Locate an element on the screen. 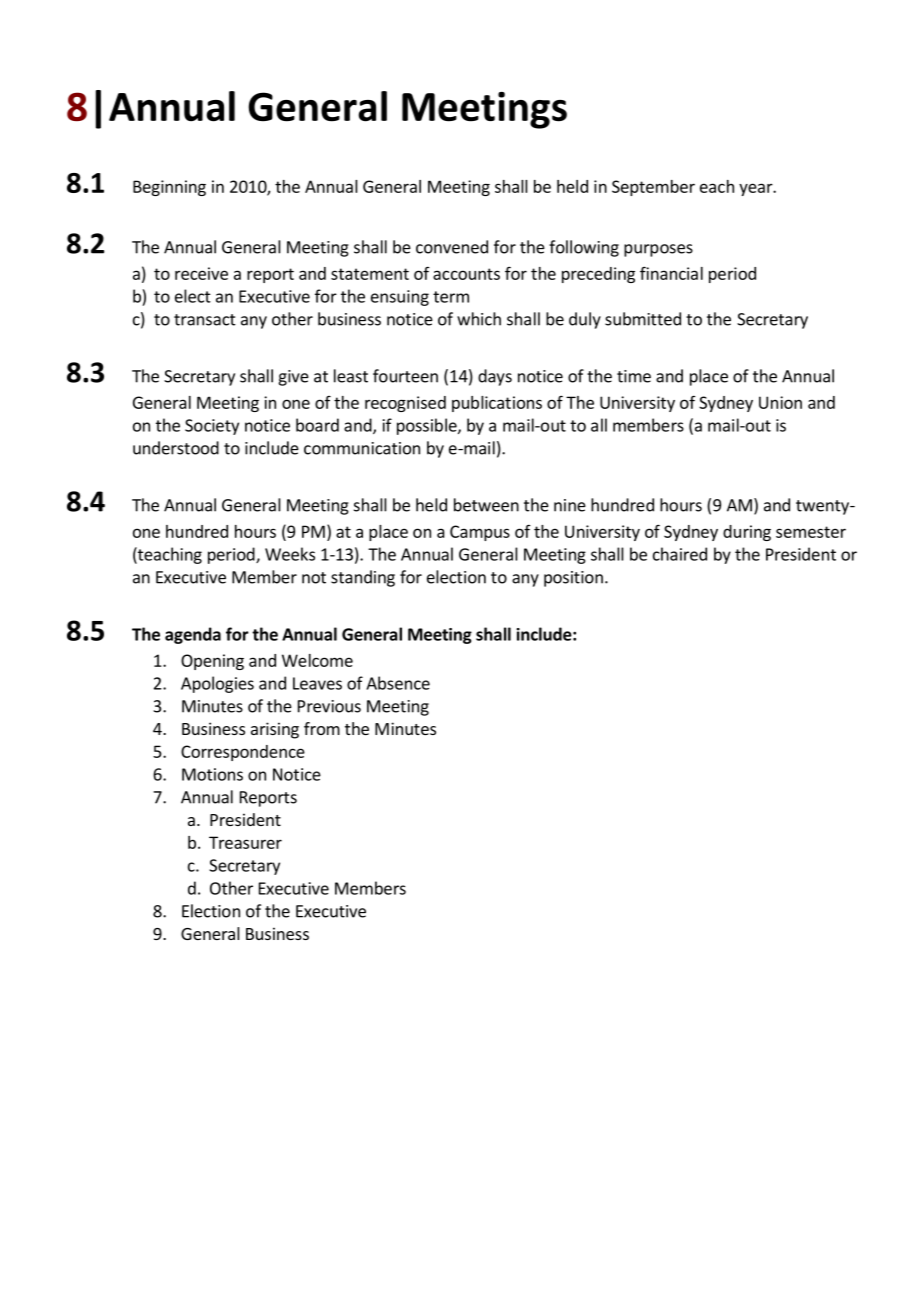  Absence is located at coordinates (398, 683).
